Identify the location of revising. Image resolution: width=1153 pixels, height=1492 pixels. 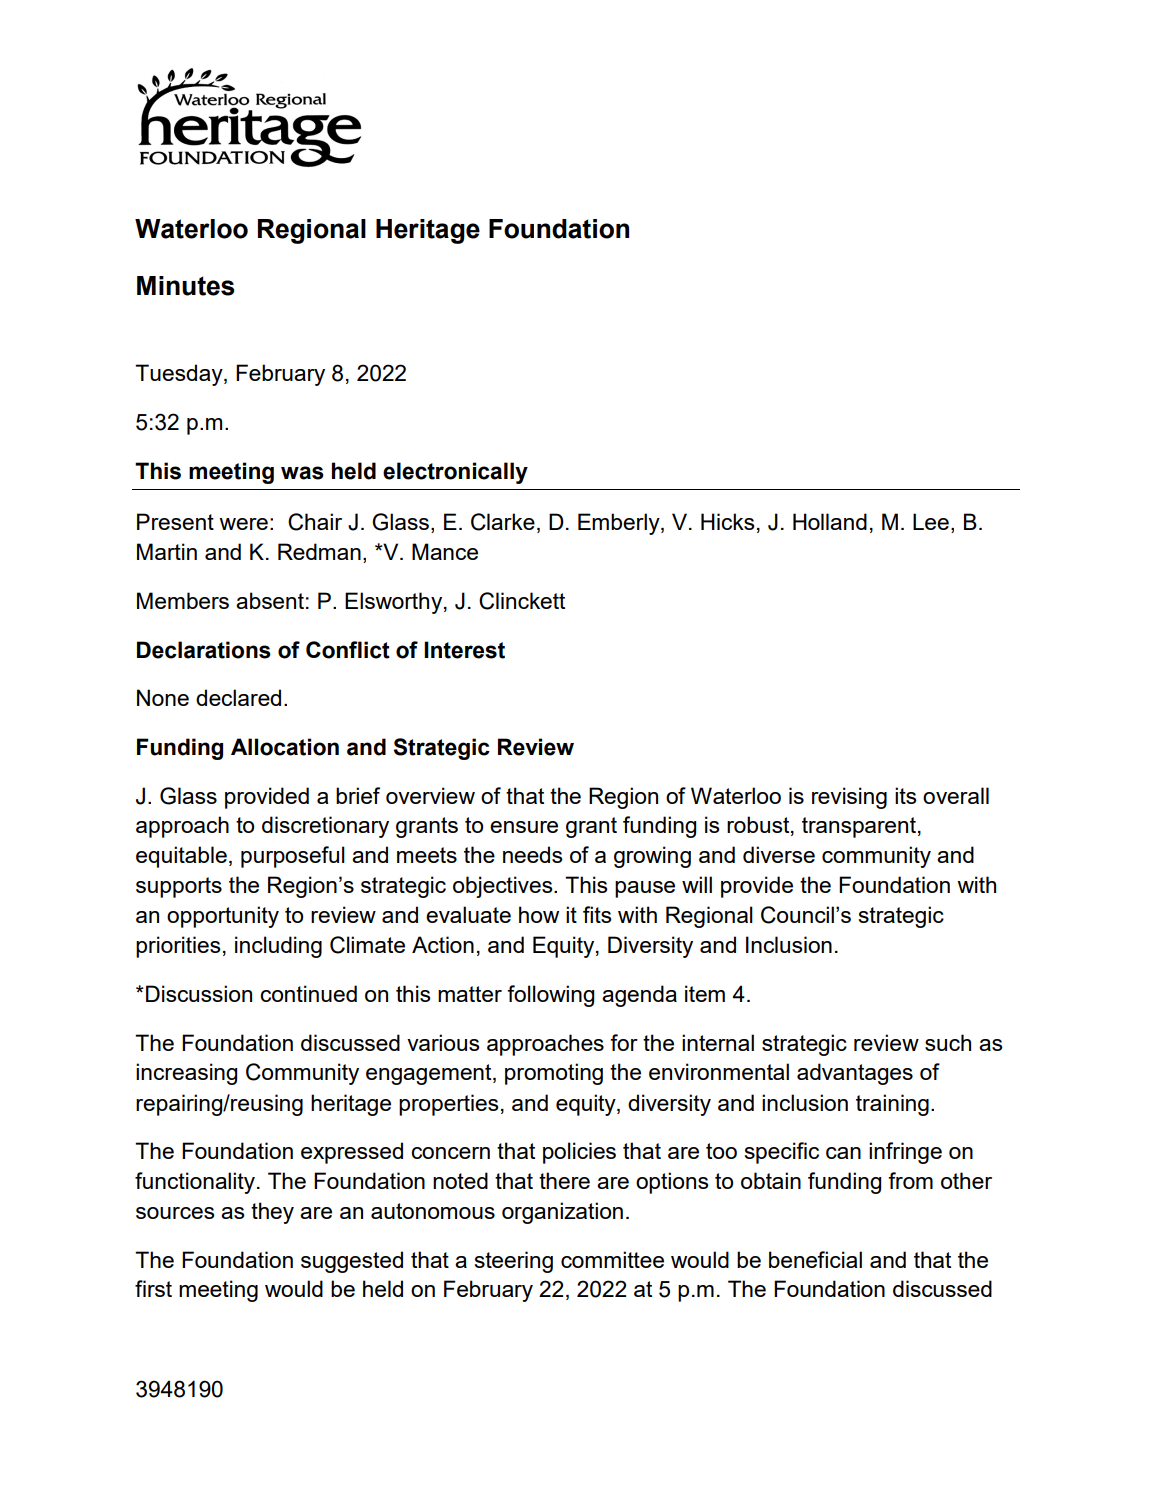
(849, 798).
